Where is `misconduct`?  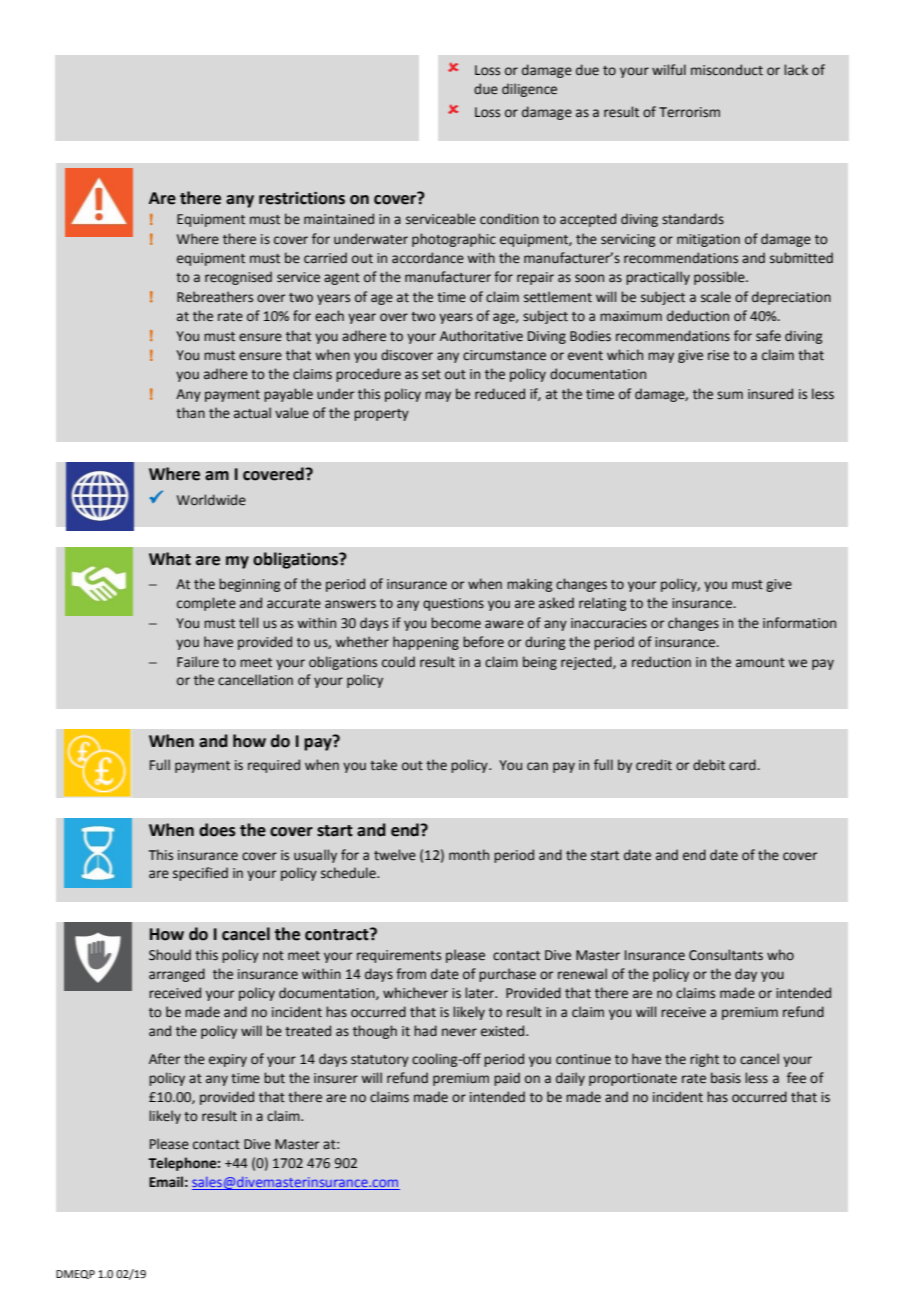 misconduct is located at coordinates (727, 70).
